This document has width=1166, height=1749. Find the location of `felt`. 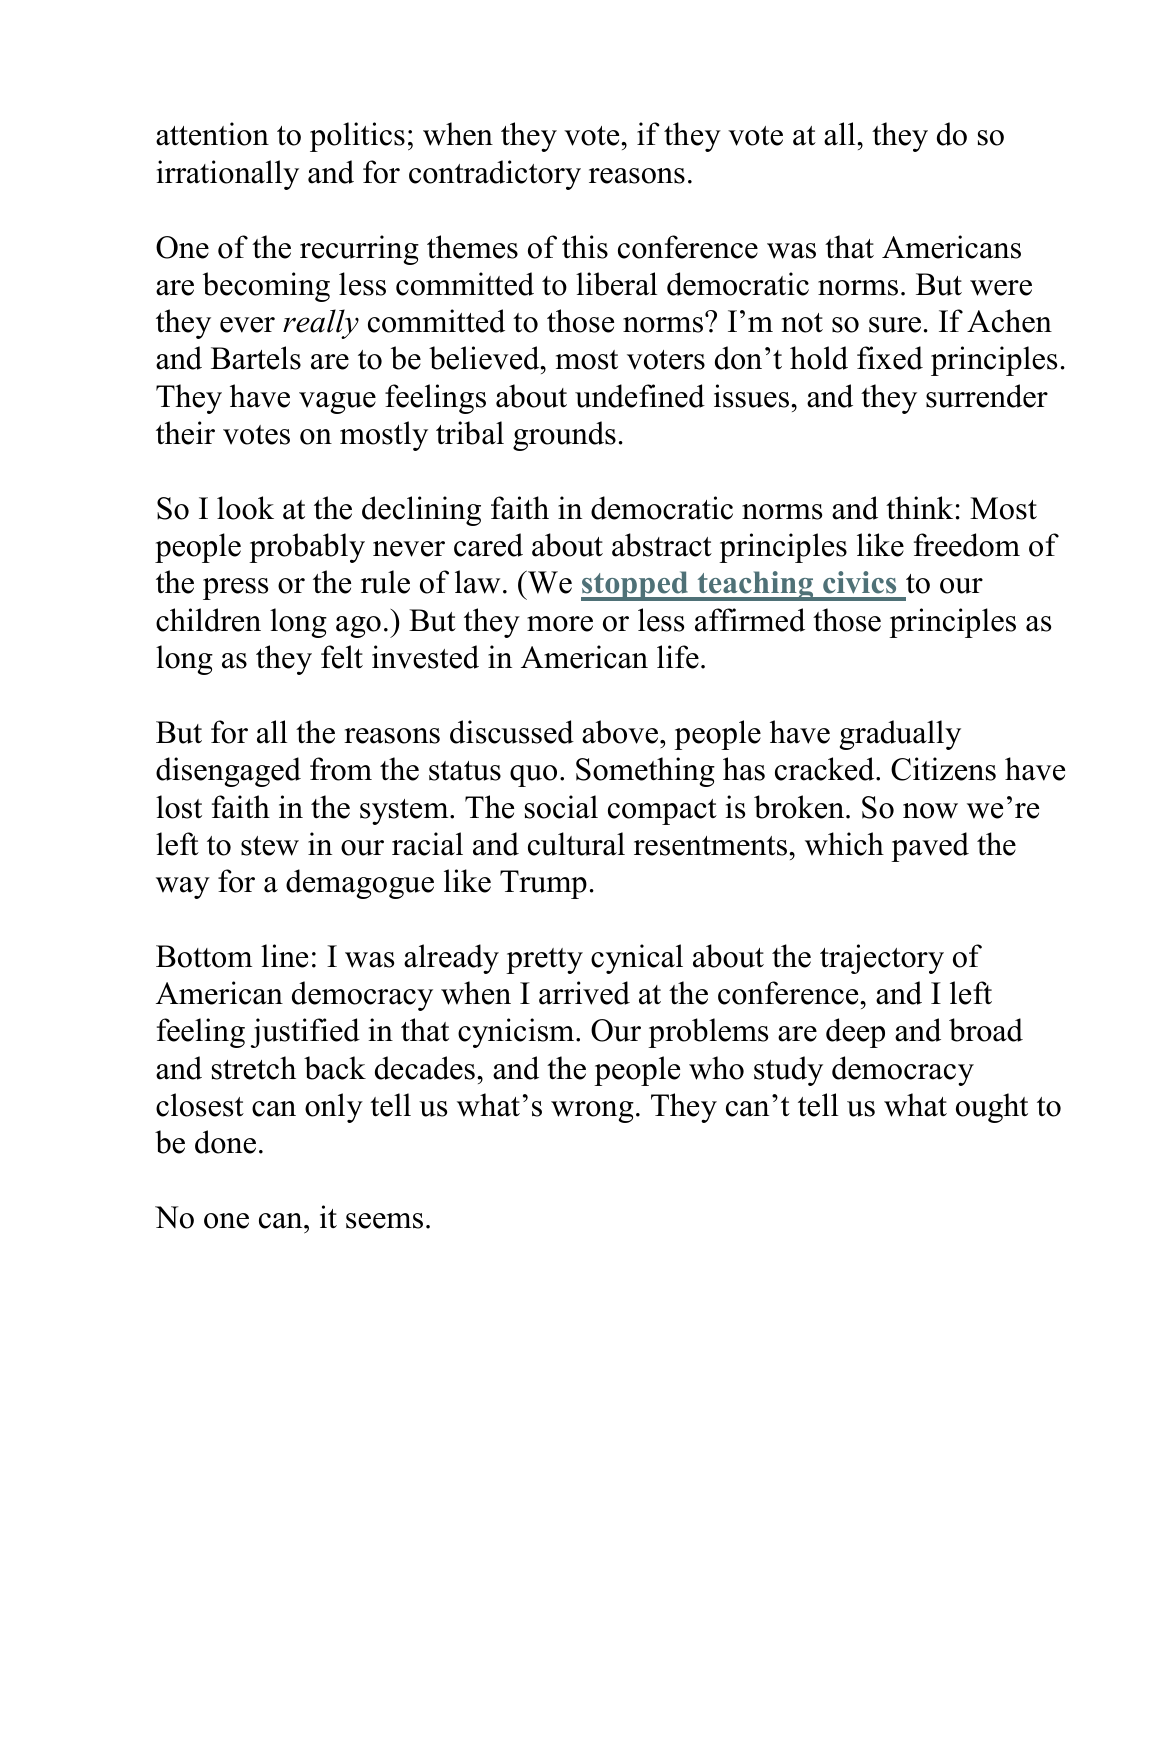

felt is located at coordinates (342, 657).
